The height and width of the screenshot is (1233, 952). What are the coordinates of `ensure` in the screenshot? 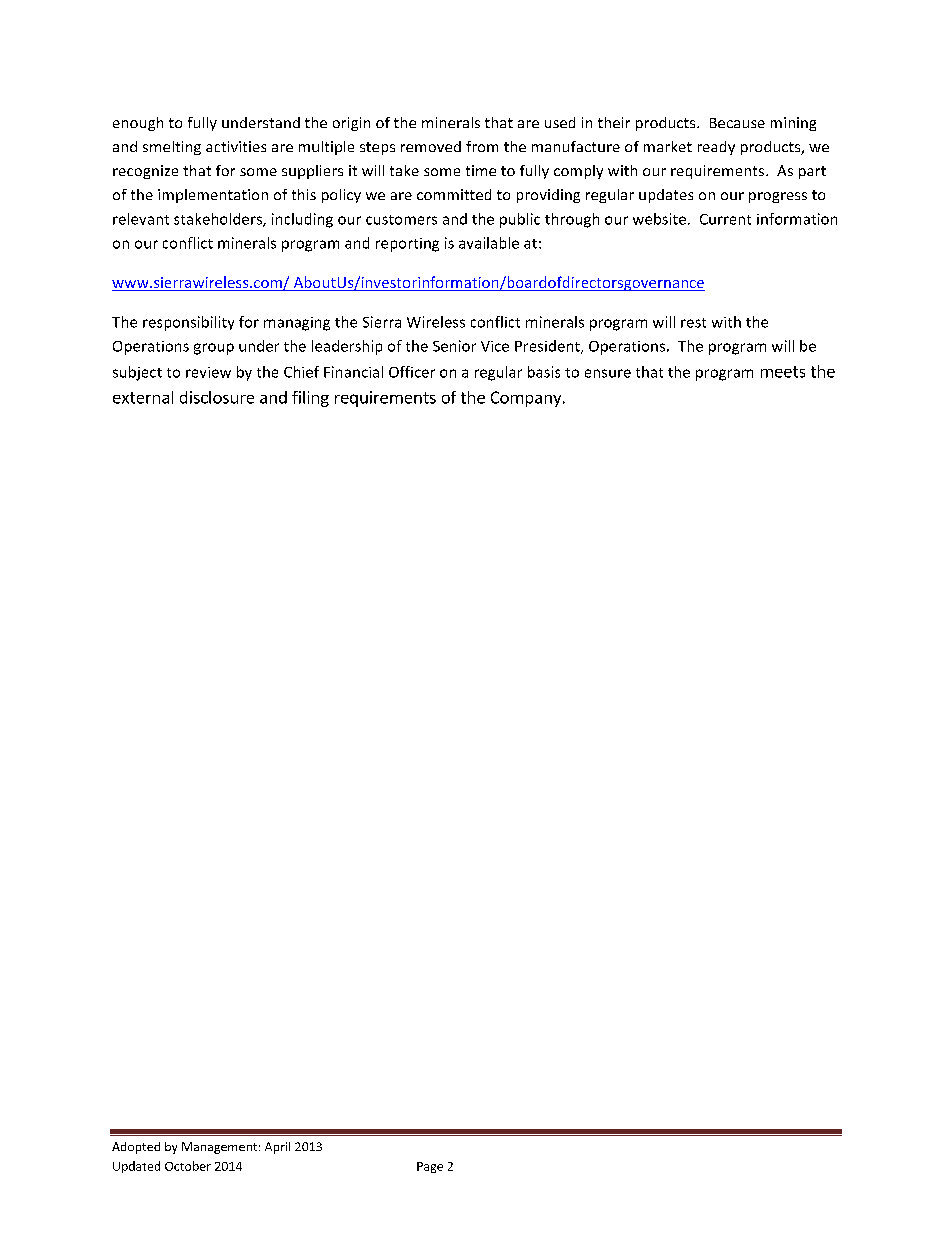 It's located at (608, 373).
